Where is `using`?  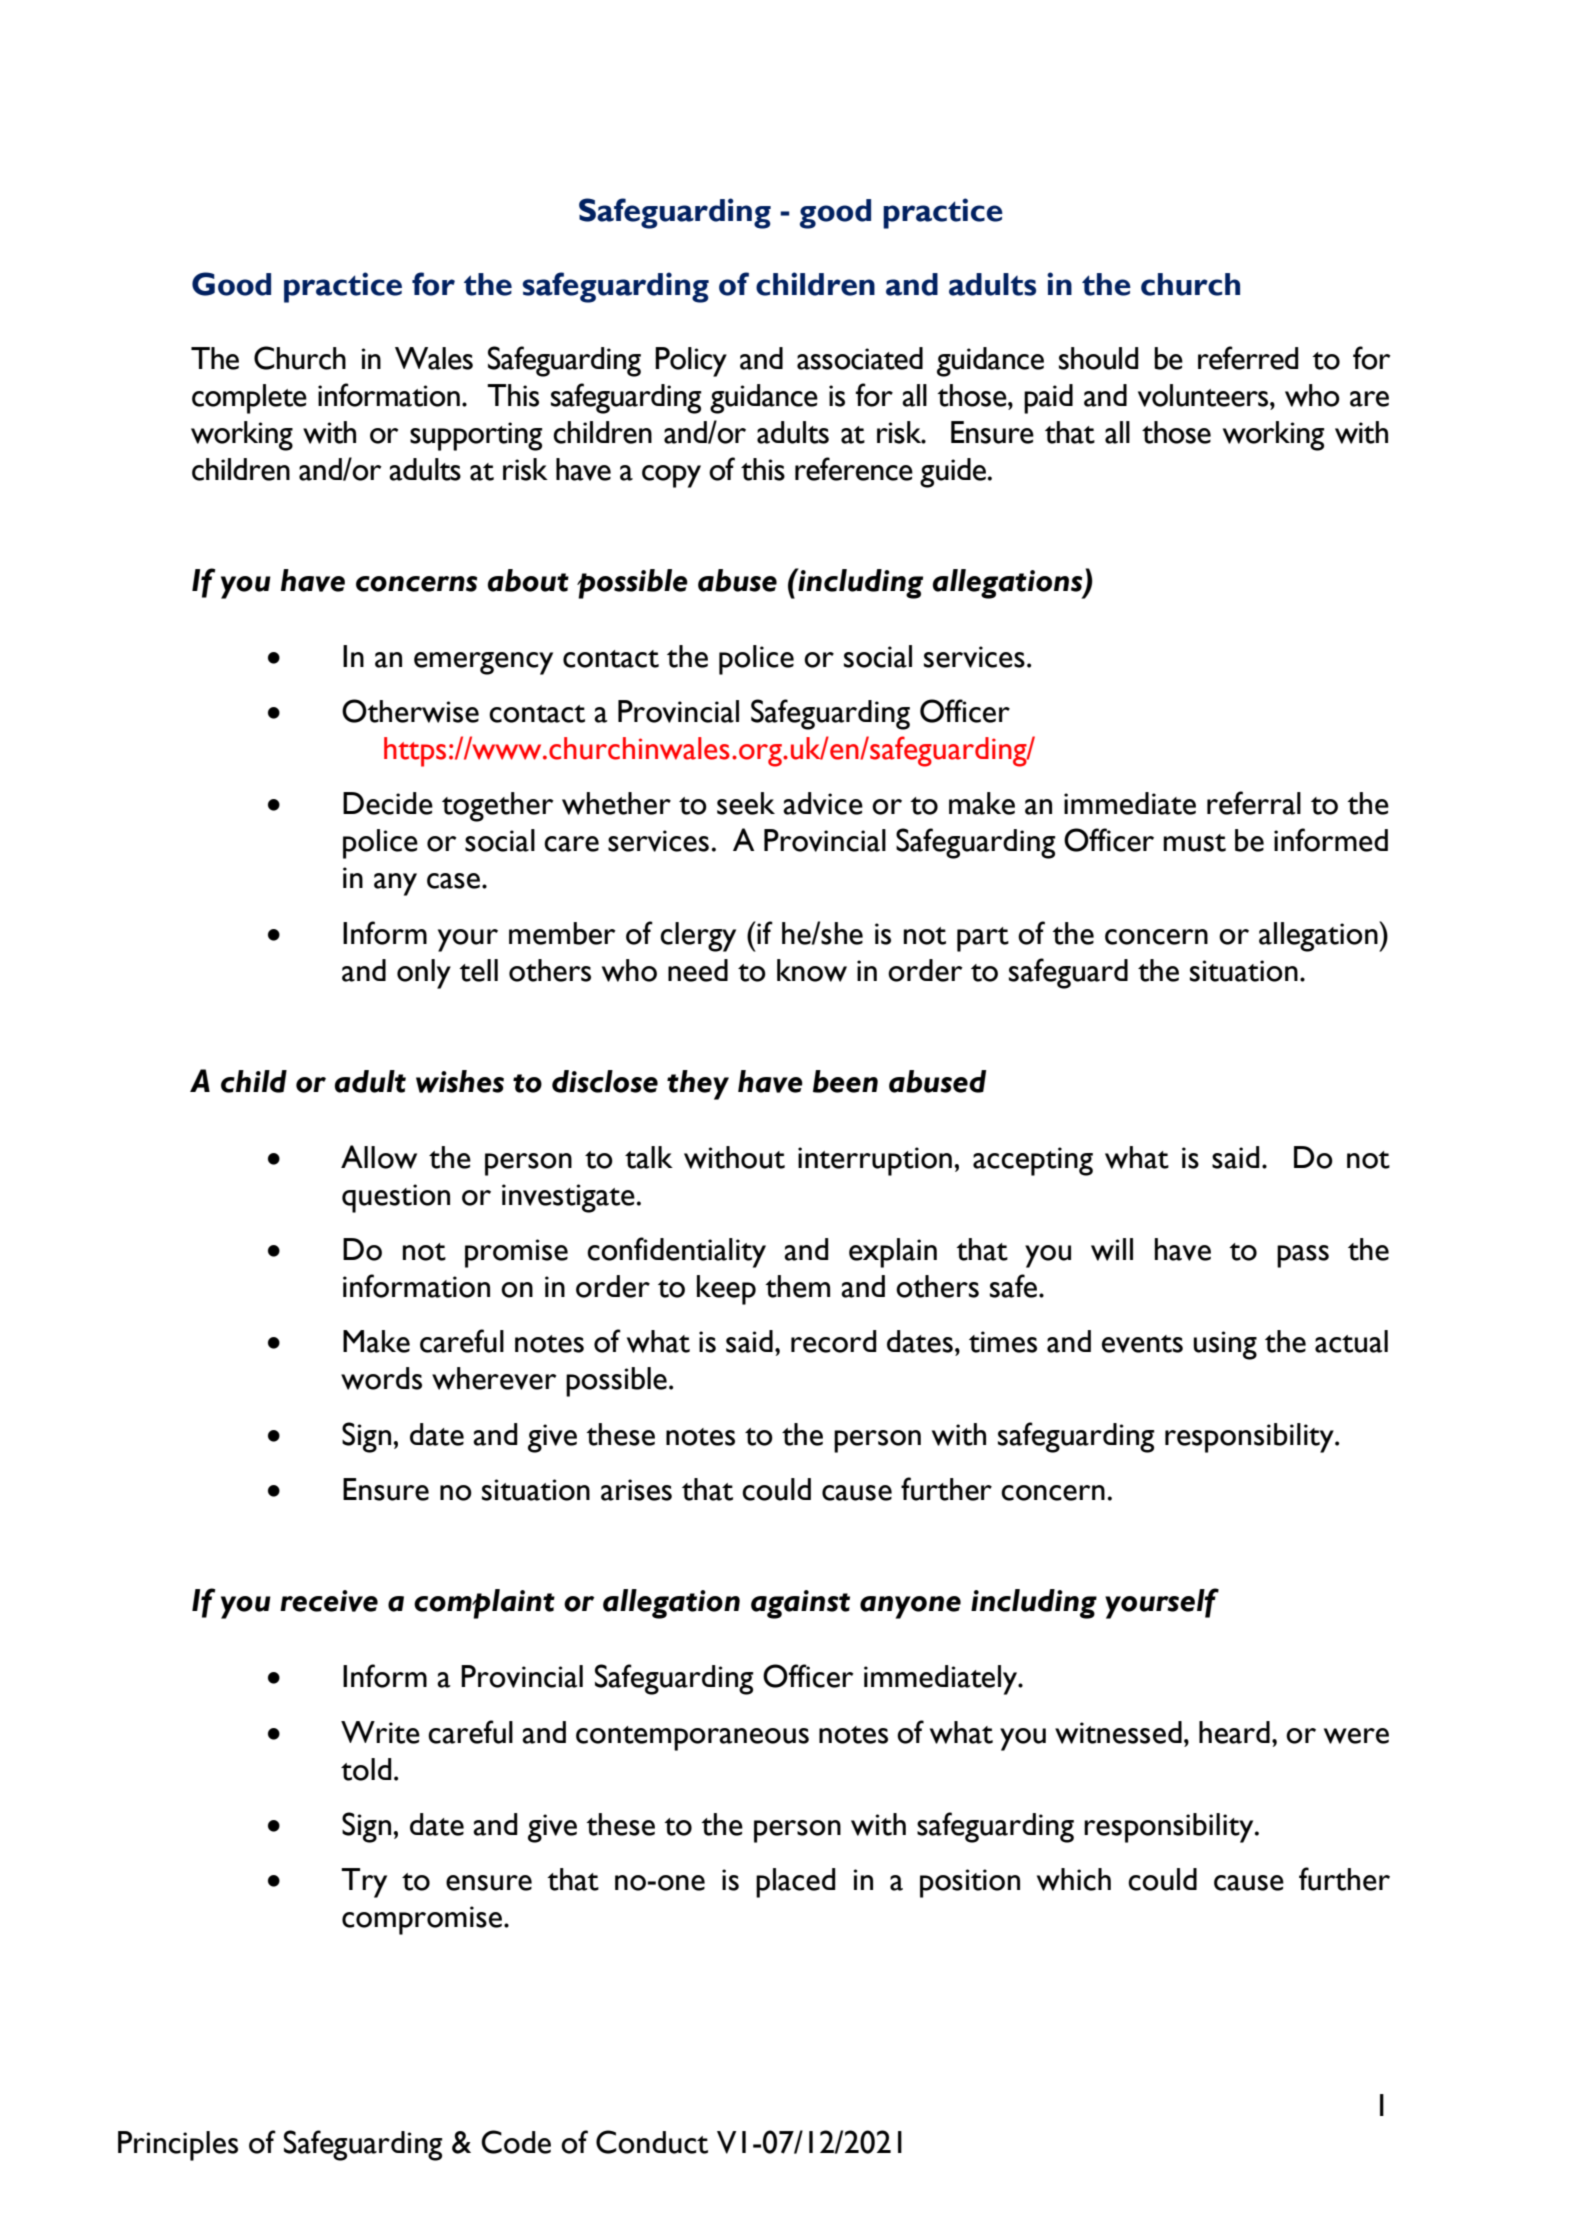 using is located at coordinates (1225, 1345).
